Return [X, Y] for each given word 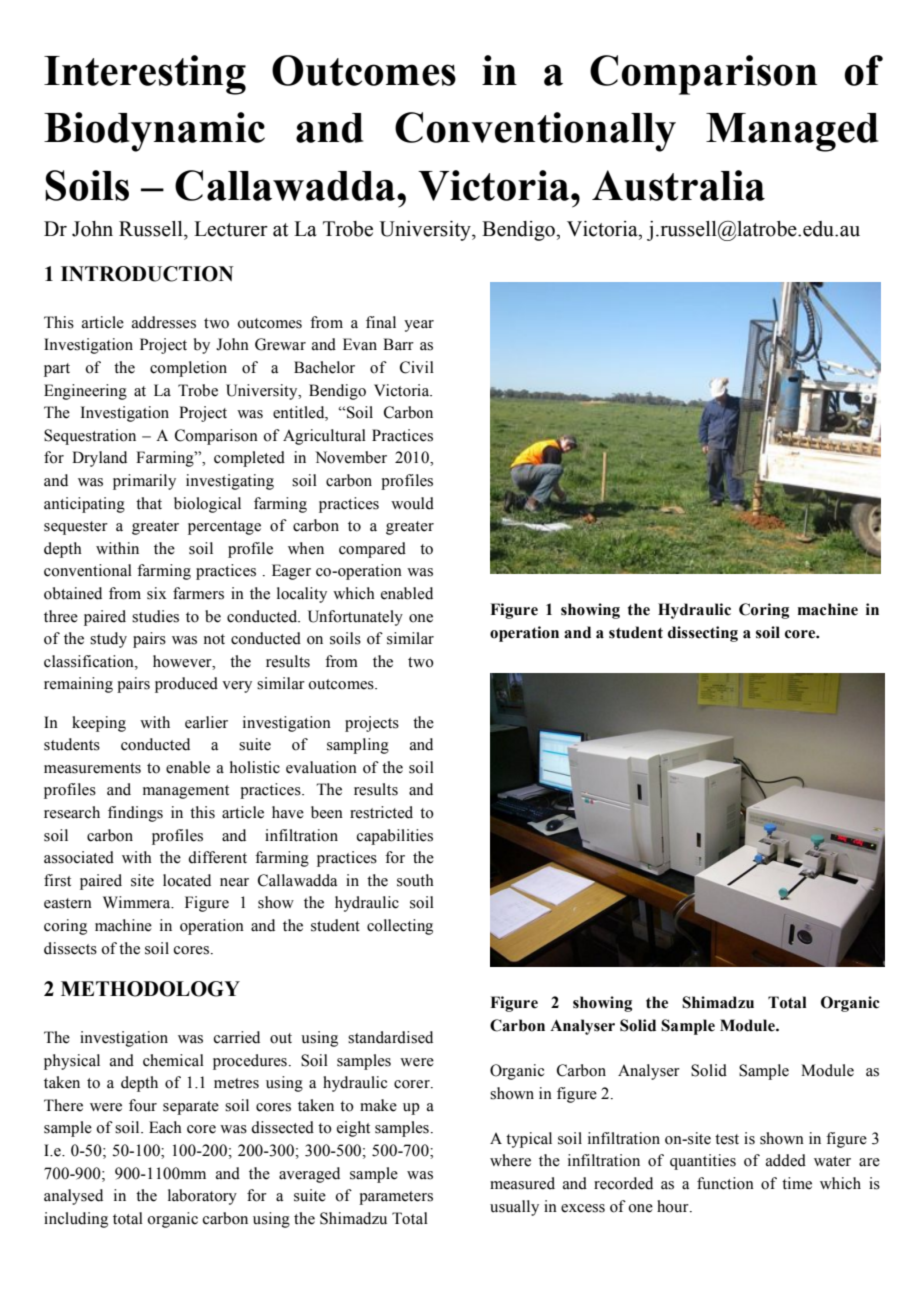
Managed [792, 132]
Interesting [145, 75]
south [415, 880]
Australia [678, 185]
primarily [144, 482]
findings [135, 814]
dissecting [703, 634]
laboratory [202, 1197]
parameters [396, 1198]
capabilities [395, 837]
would [412, 503]
